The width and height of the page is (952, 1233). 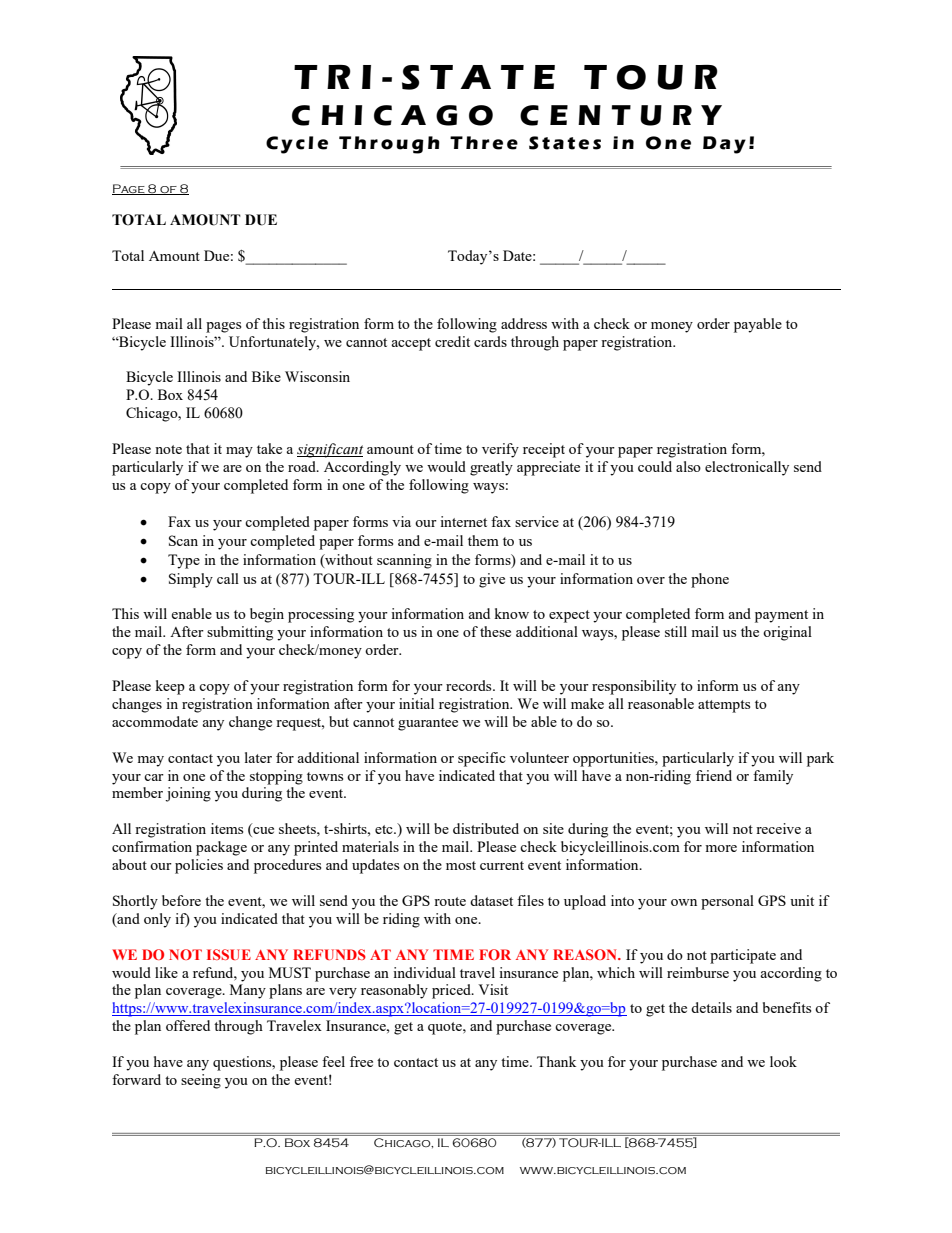 What do you see at coordinates (491, 468) in the page?
I see `greatly` at bounding box center [491, 468].
